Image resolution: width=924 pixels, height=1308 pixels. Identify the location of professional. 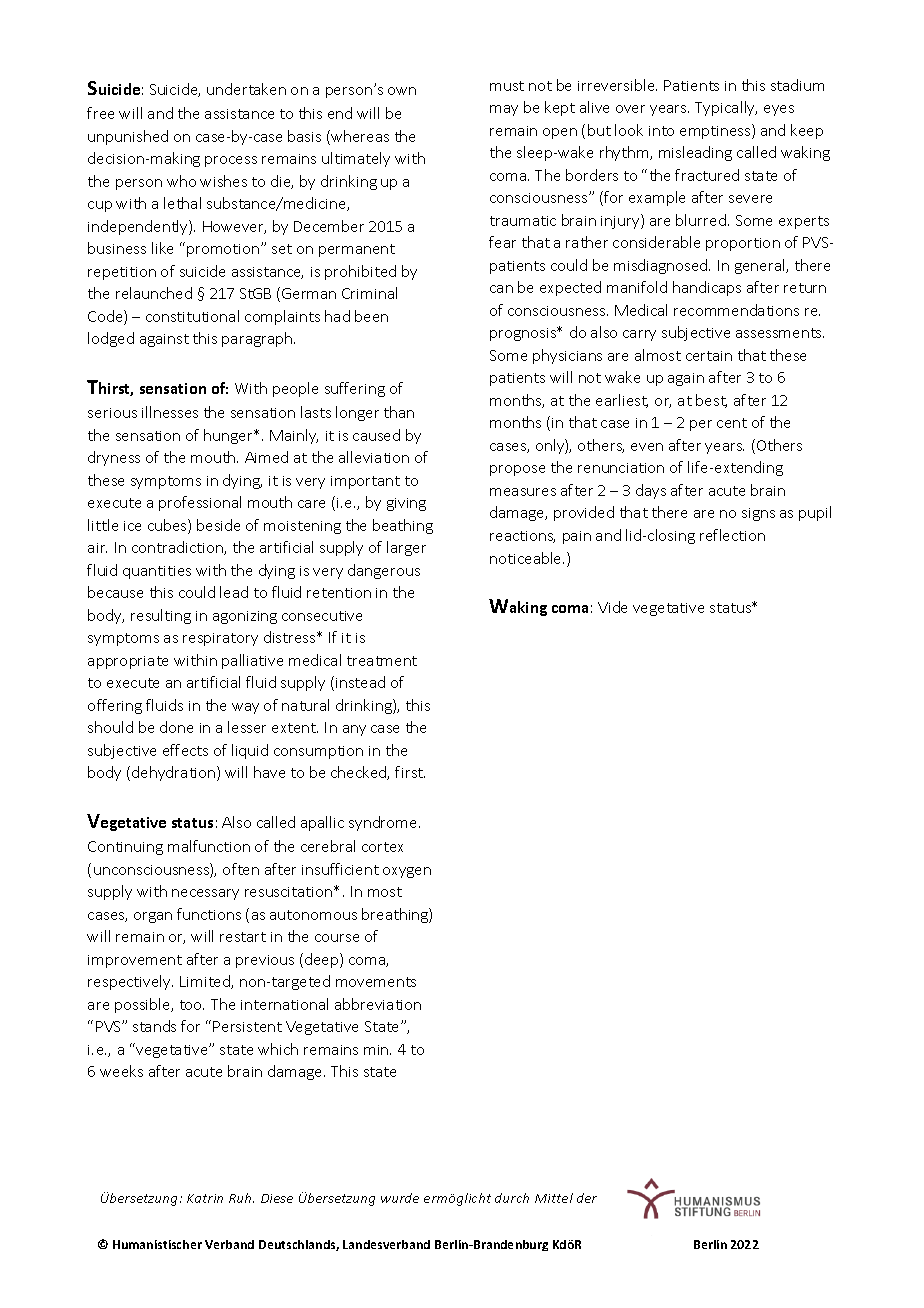
(200, 503).
